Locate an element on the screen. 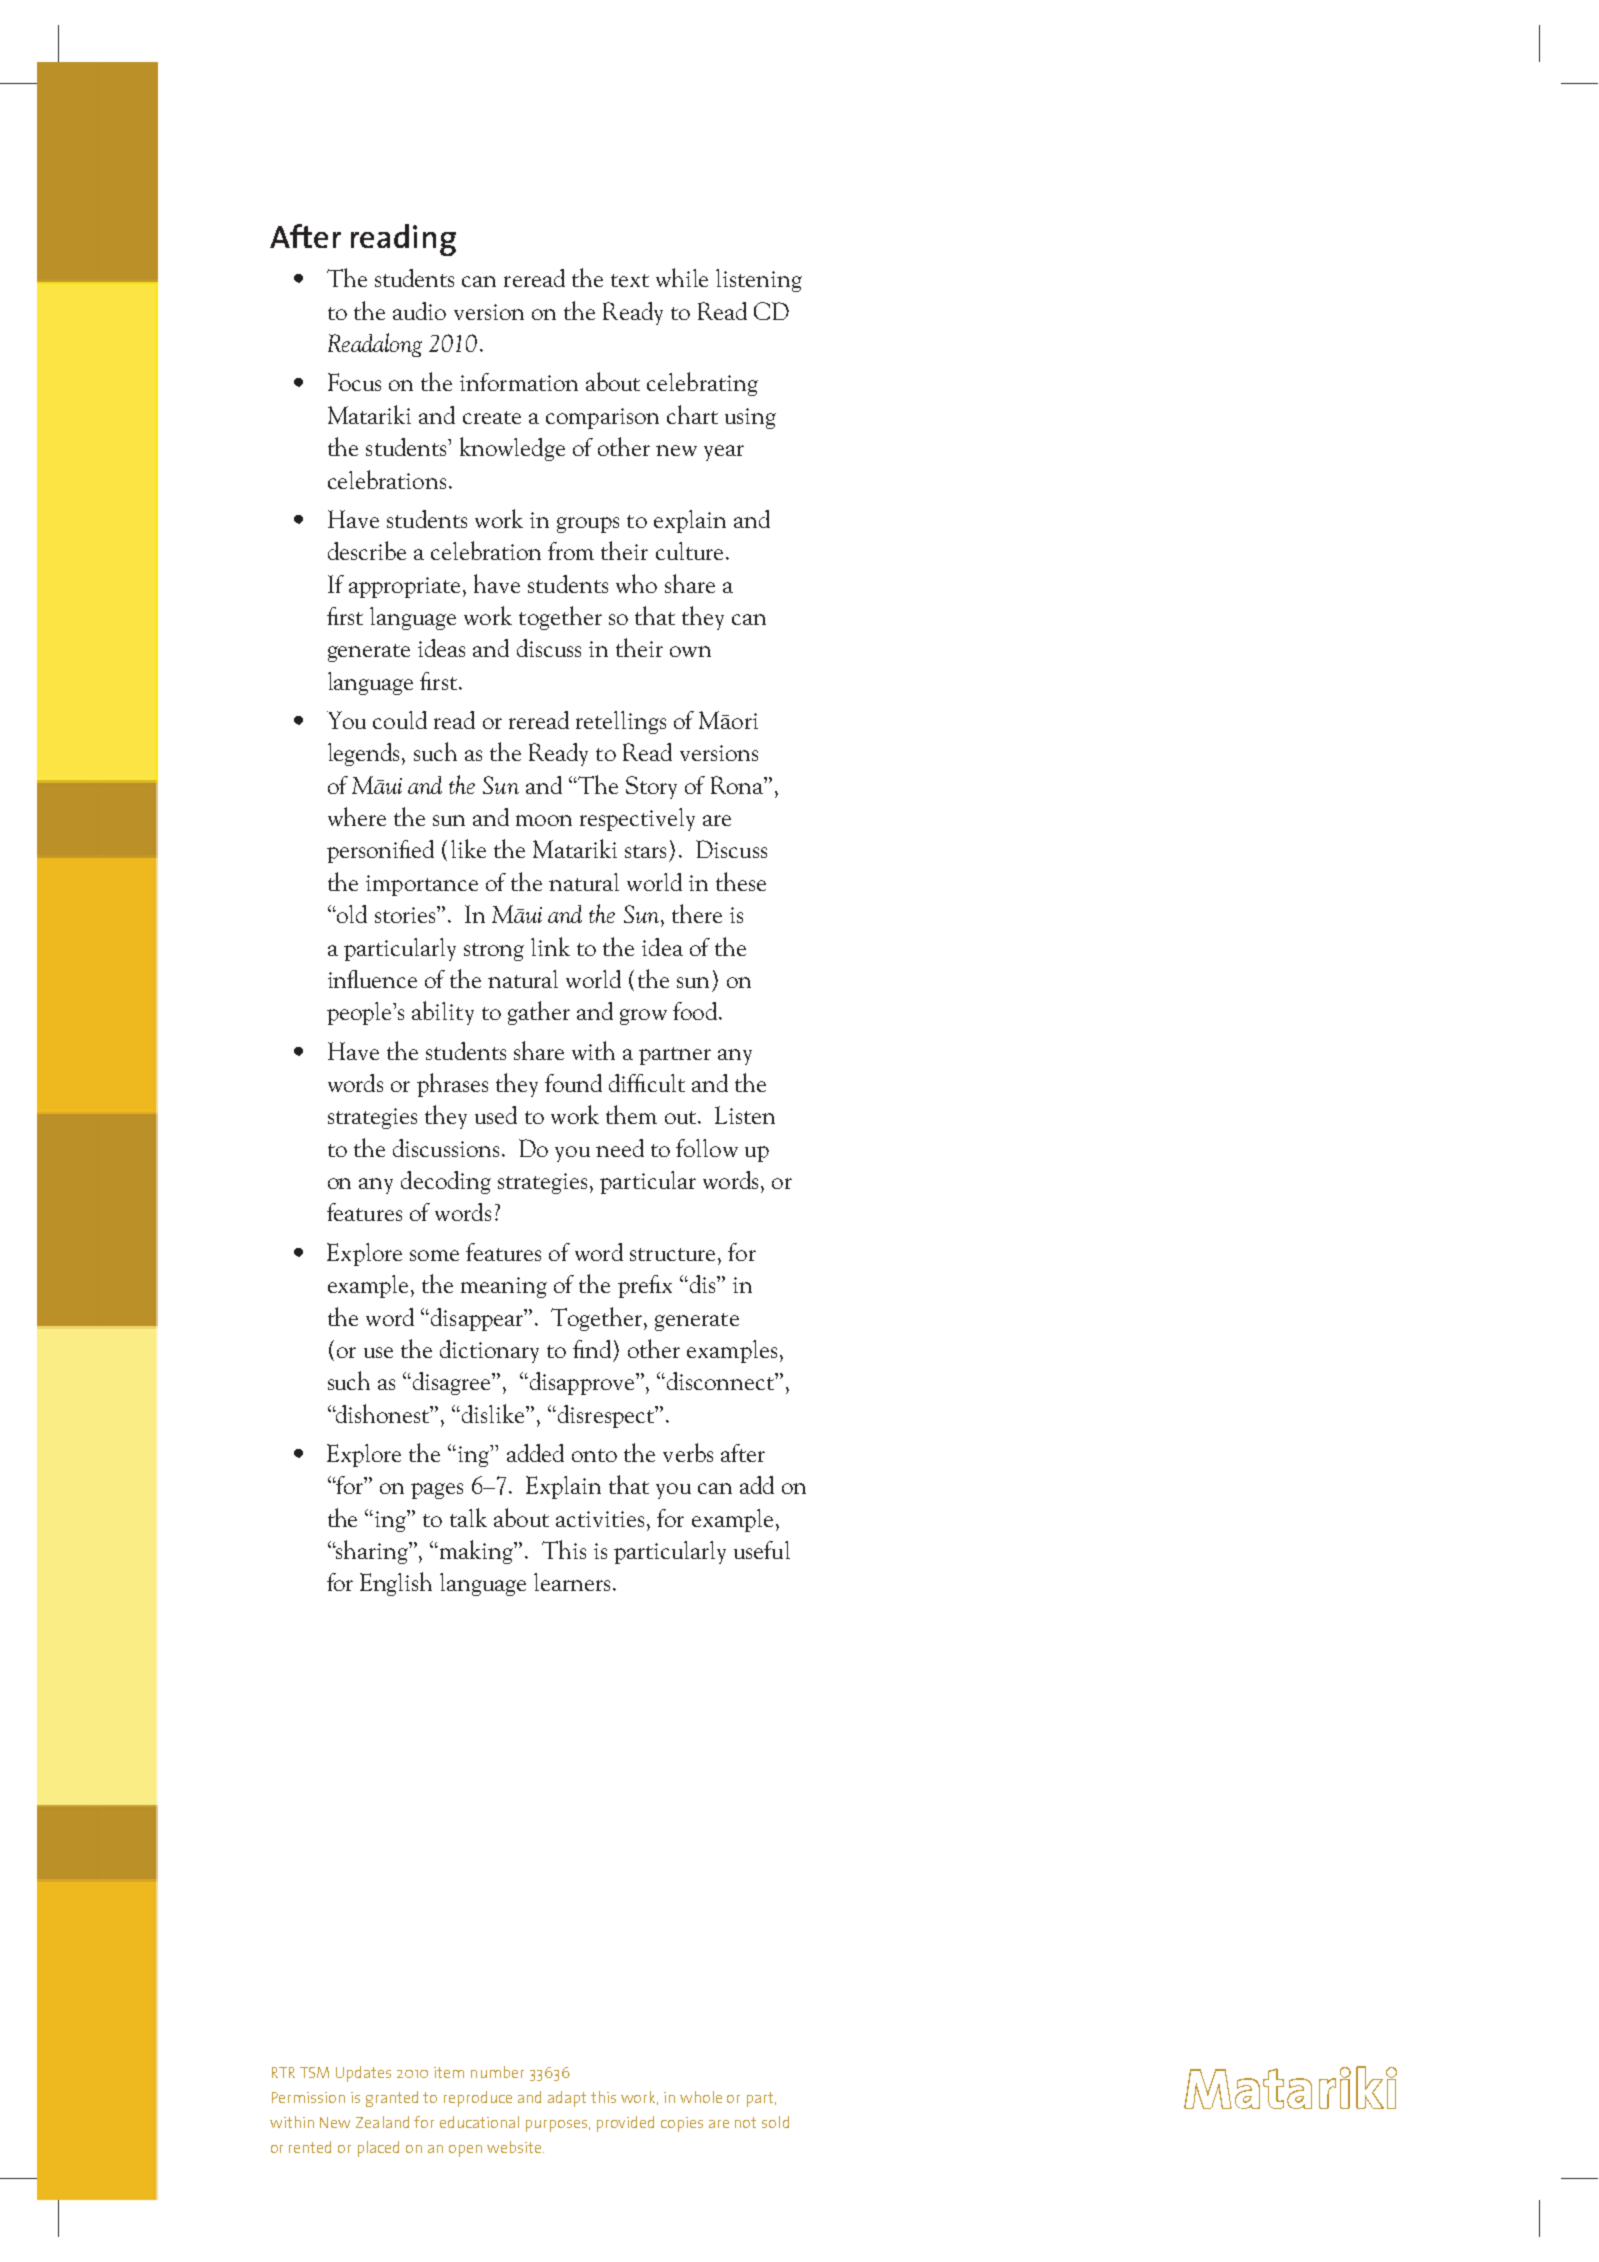 This screenshot has width=1599, height=2262. gather is located at coordinates (539, 1013).
